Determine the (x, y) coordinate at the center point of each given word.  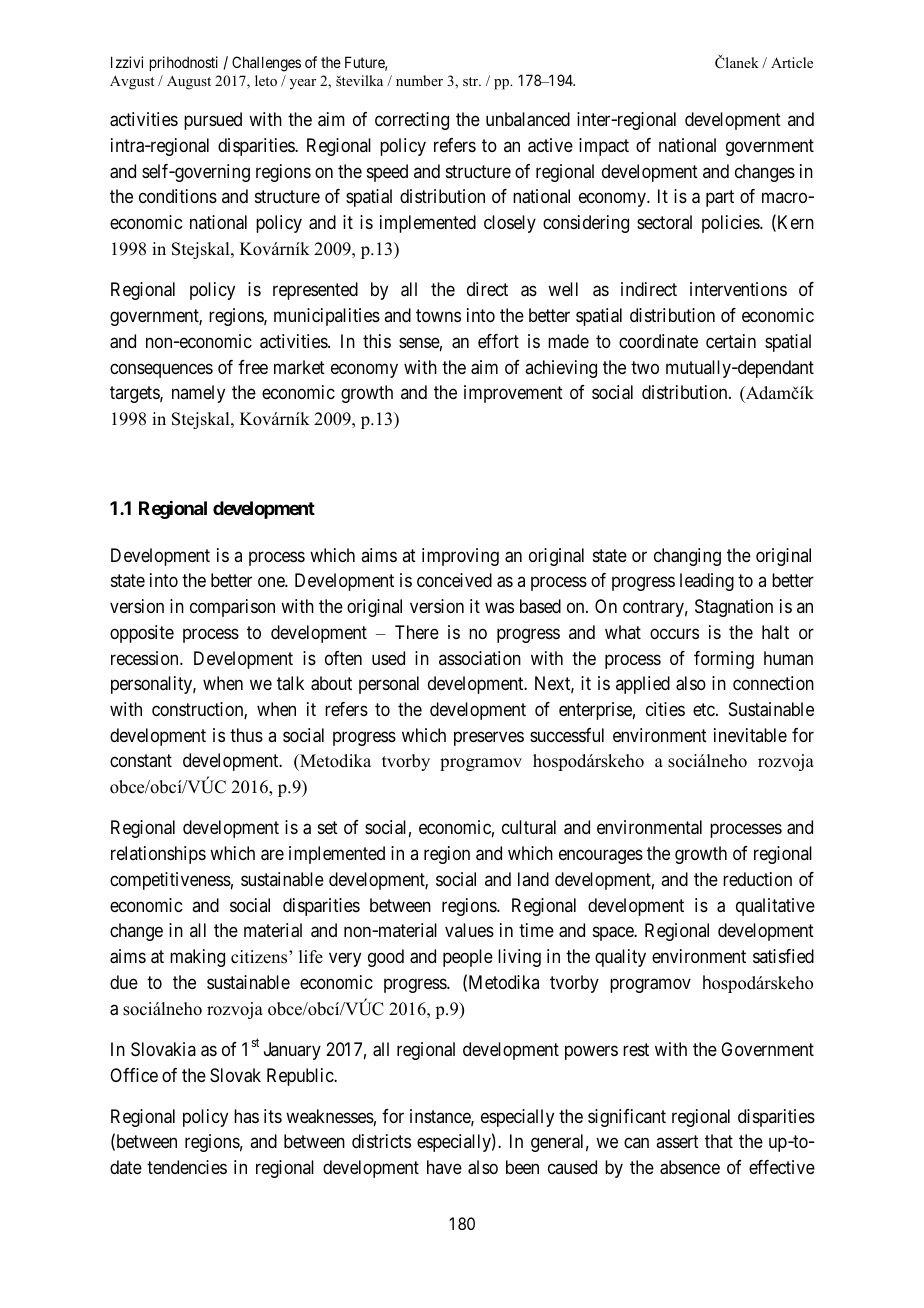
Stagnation (734, 608)
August (189, 82)
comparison (232, 608)
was (499, 608)
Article (792, 62)
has (246, 1116)
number (419, 80)
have (444, 1167)
